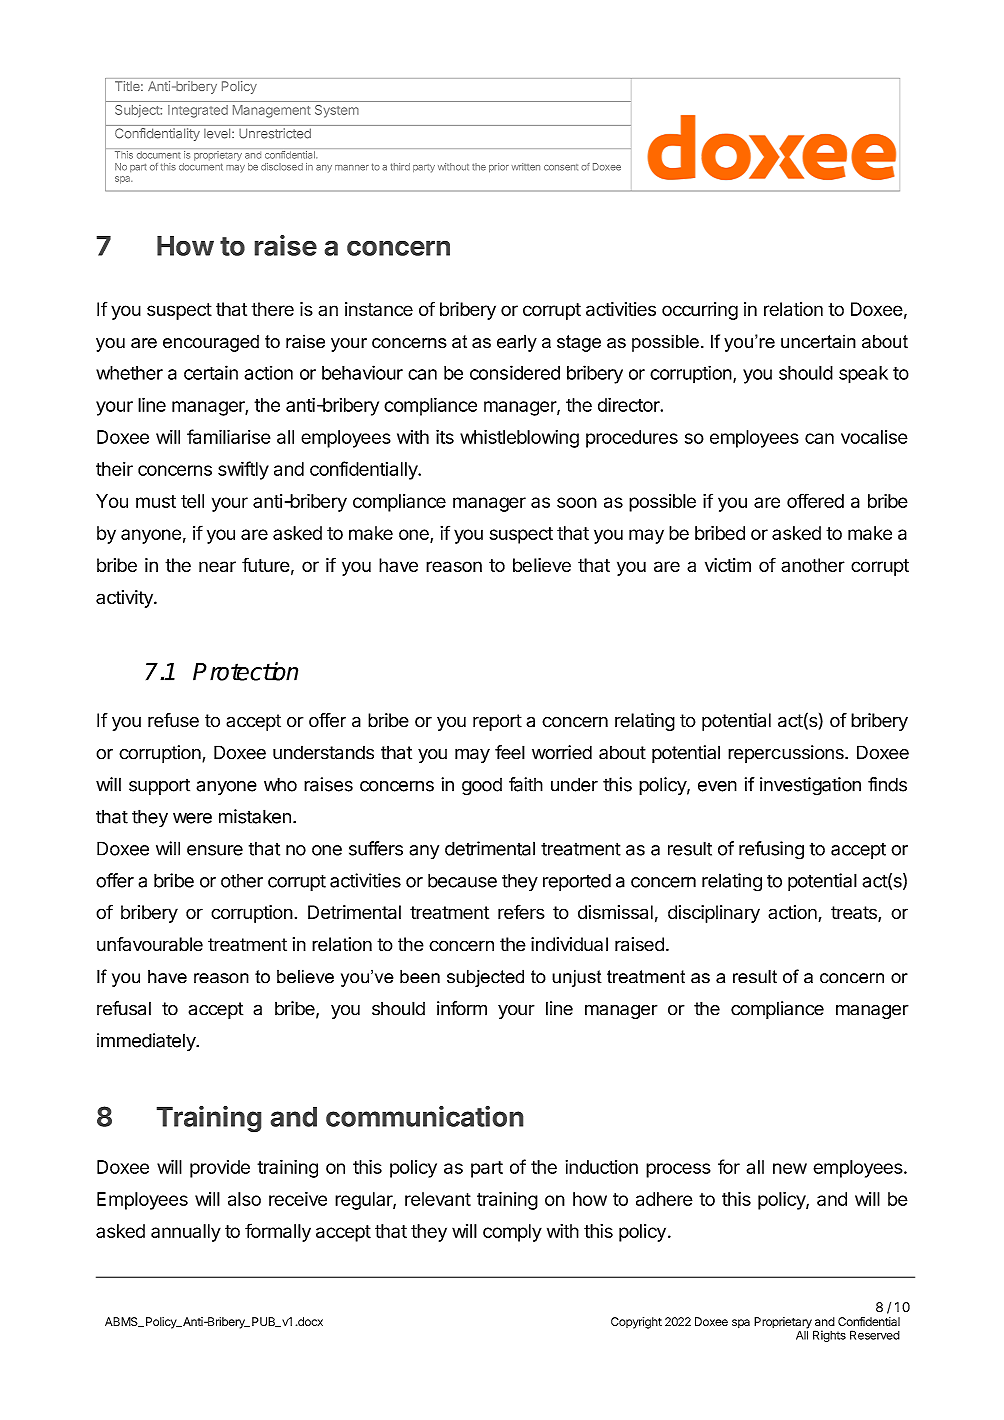 Image resolution: width=1004 pixels, height=1420 pixels. Describe the element at coordinates (577, 502) in the document. I see `soon` at that location.
